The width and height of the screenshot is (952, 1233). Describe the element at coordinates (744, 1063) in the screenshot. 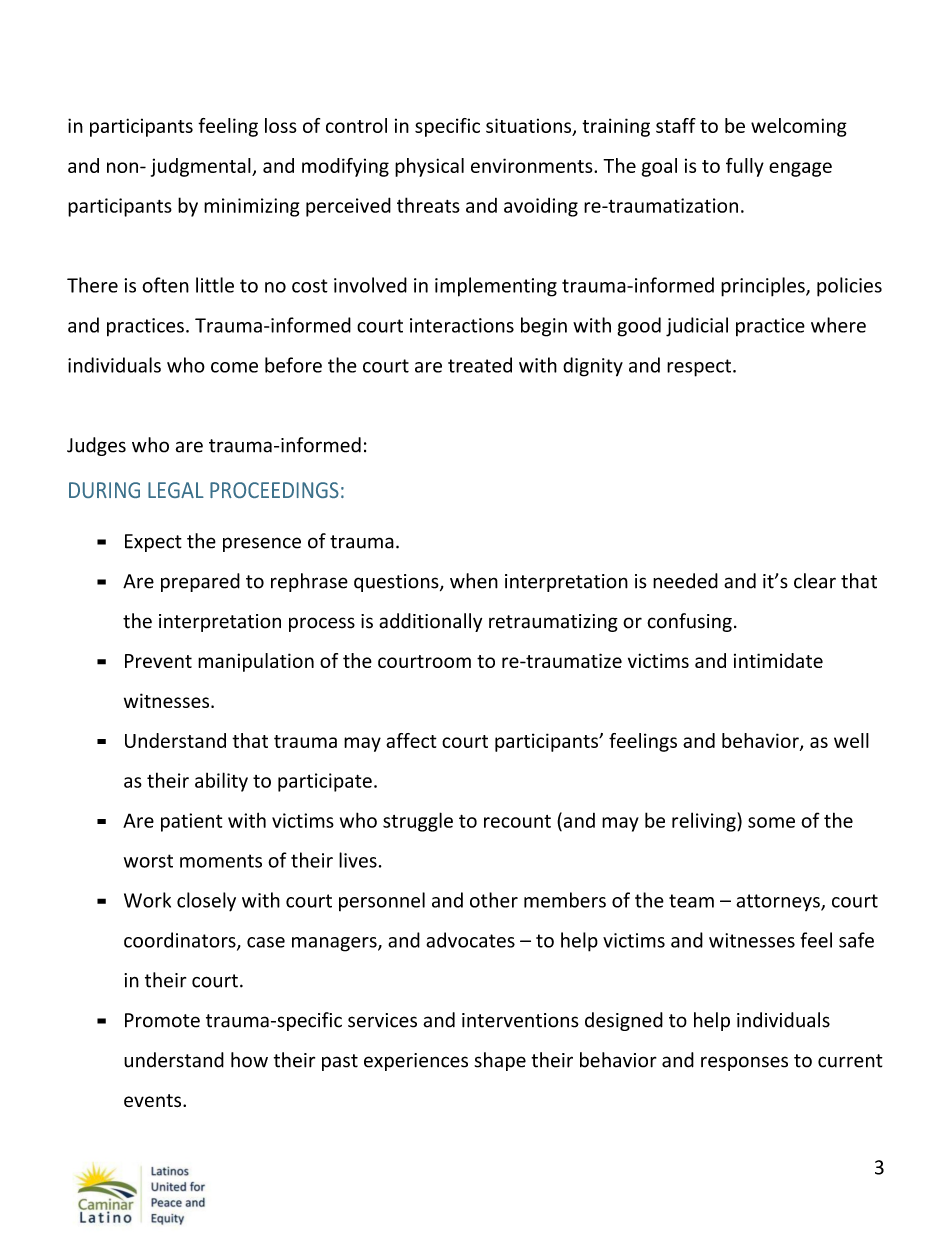

I see `responses` at that location.
